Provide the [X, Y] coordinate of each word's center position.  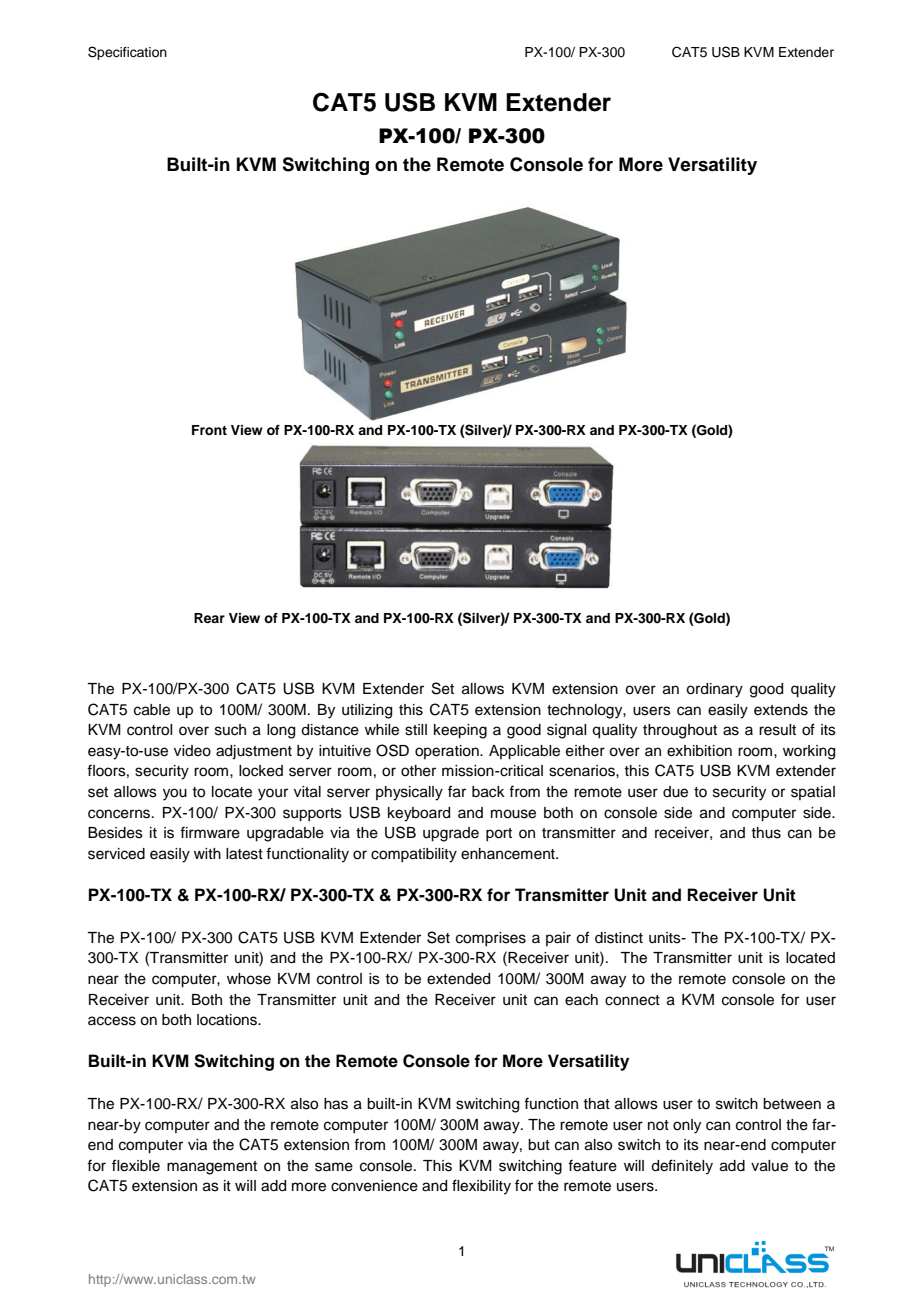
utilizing [367, 711]
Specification [127, 53]
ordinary [714, 690]
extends [781, 710]
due [675, 792]
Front [209, 430]
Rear [209, 618]
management [212, 1168]
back [488, 792]
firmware [210, 832]
